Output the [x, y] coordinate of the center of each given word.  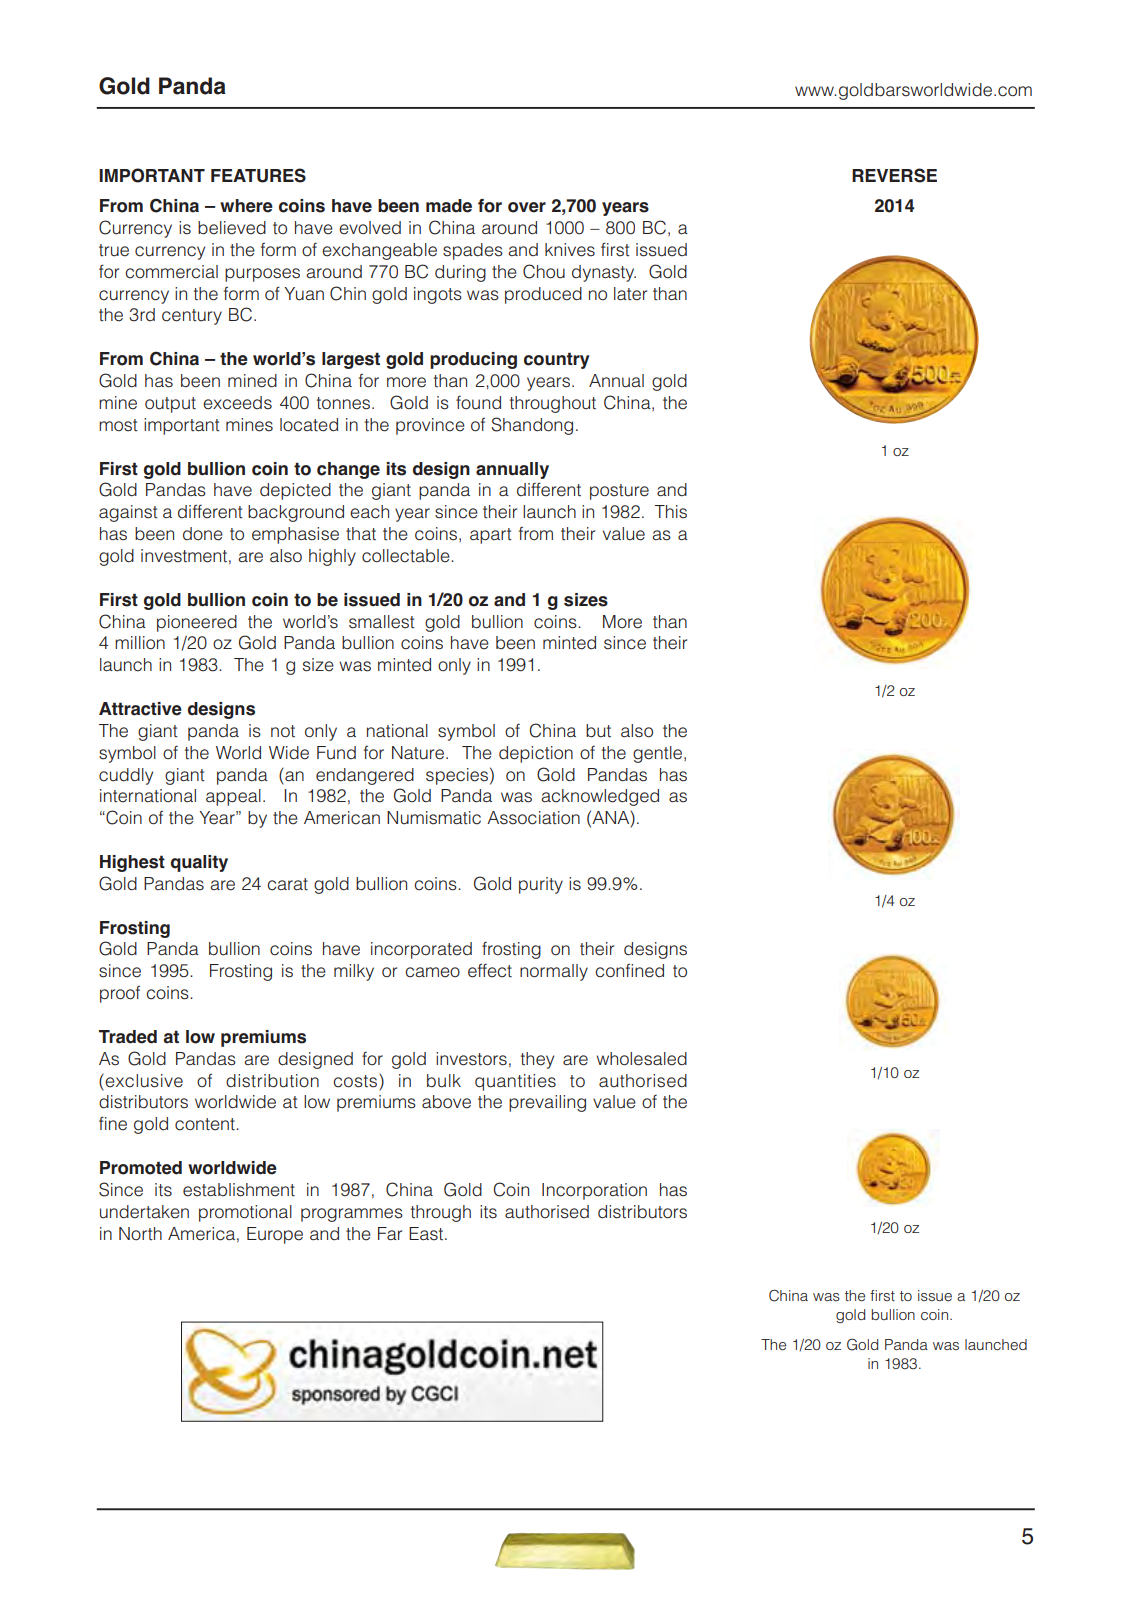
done [203, 534]
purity [541, 885]
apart [491, 536]
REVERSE [894, 175]
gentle [659, 754]
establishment [239, 1190]
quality [199, 863]
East [427, 1234]
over [527, 207]
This [671, 512]
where [246, 206]
